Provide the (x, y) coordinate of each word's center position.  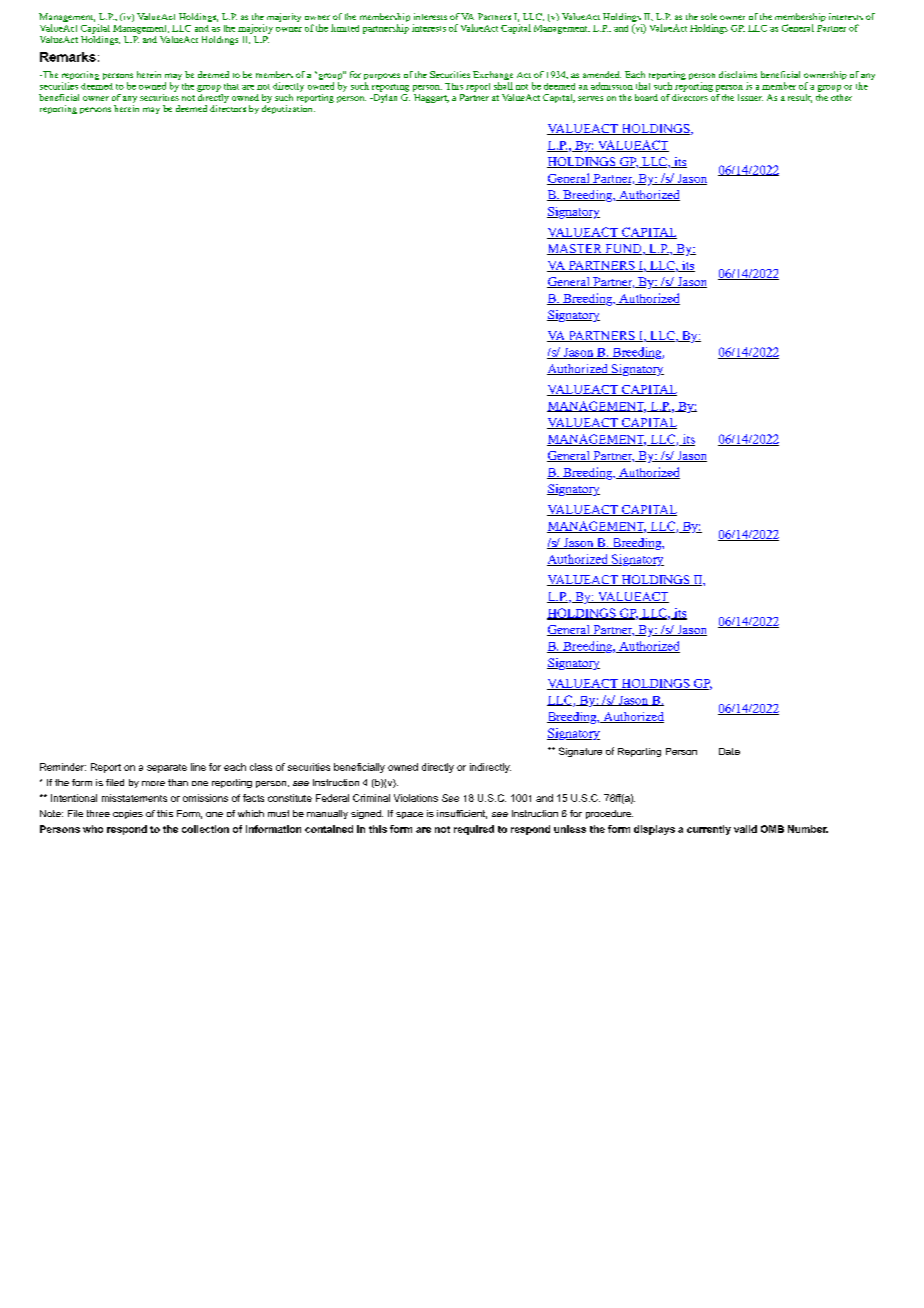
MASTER (575, 249)
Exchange (493, 77)
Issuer (750, 97)
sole (709, 16)
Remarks (68, 57)
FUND (623, 249)
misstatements (134, 798)
